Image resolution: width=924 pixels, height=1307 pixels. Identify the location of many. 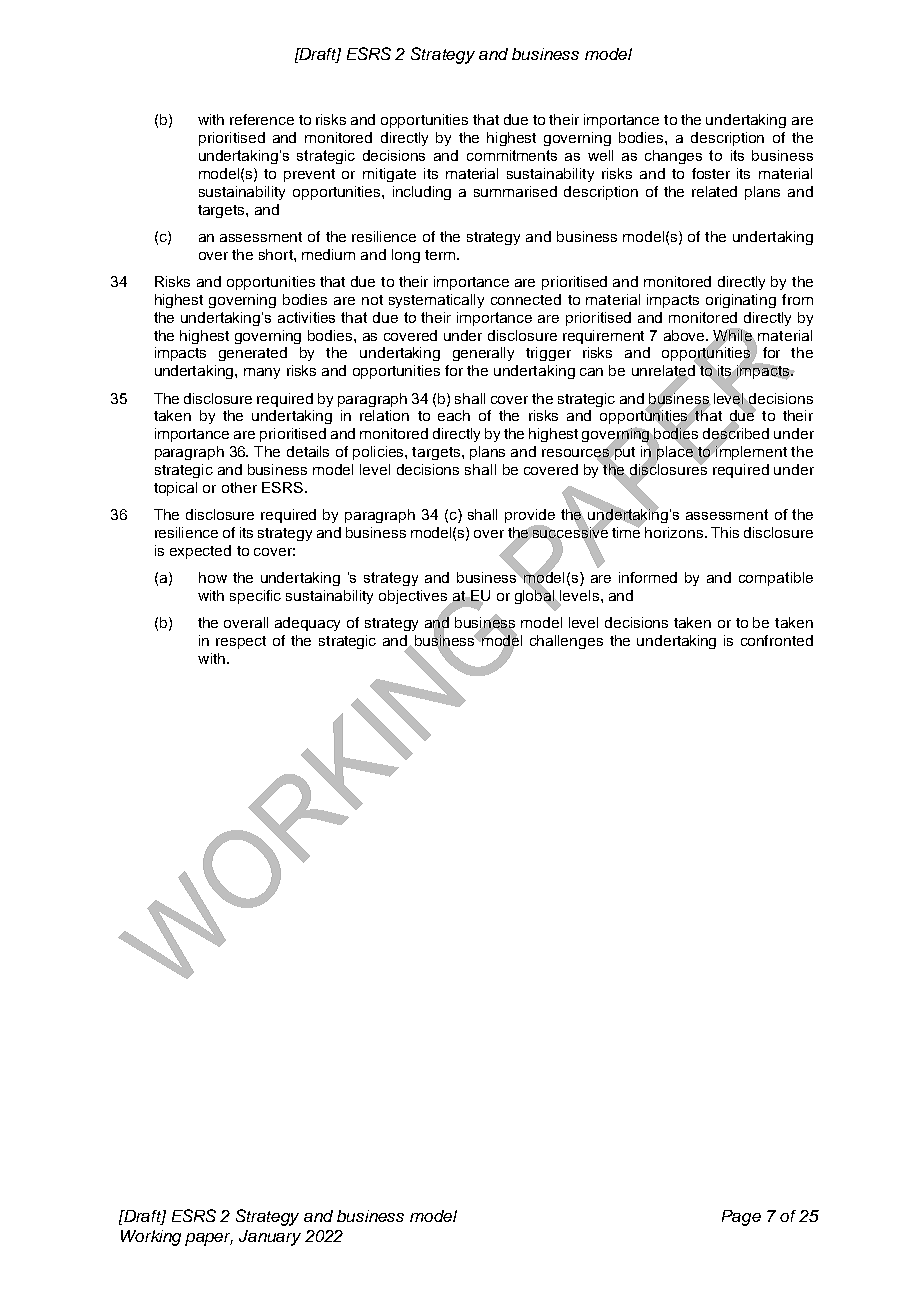
(262, 373).
